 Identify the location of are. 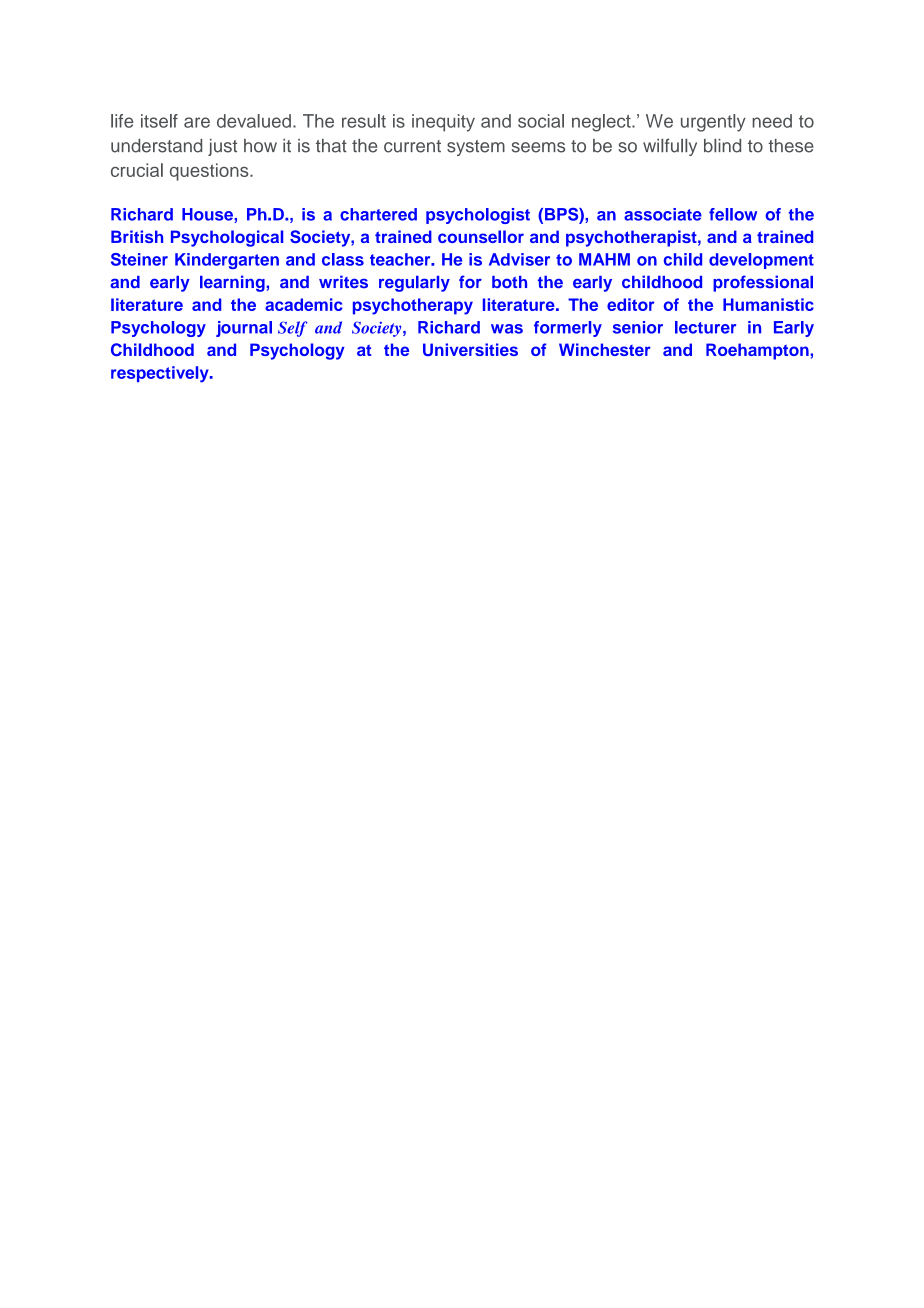
(197, 122).
